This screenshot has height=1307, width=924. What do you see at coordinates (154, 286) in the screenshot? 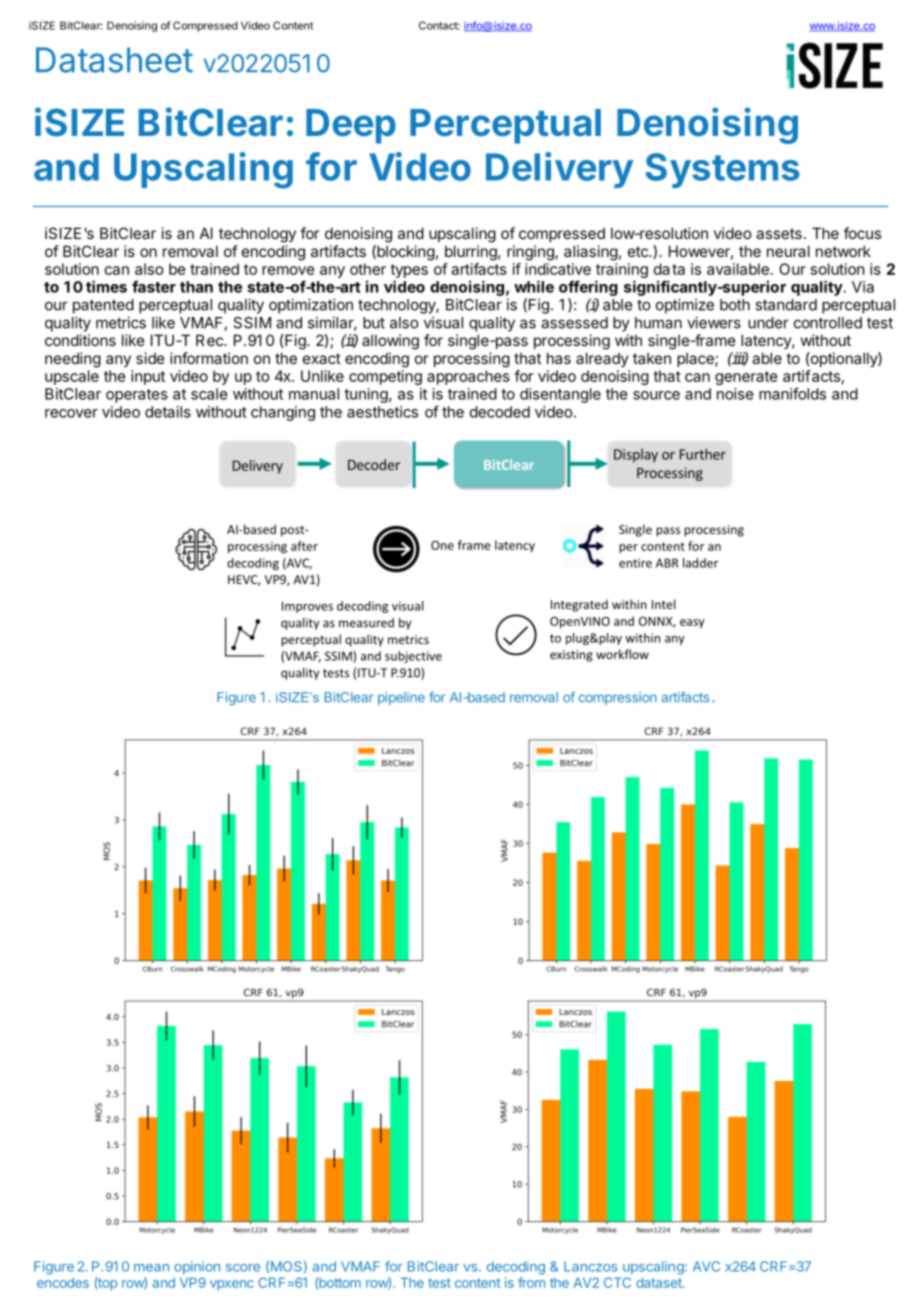
I see `faster` at bounding box center [154, 286].
